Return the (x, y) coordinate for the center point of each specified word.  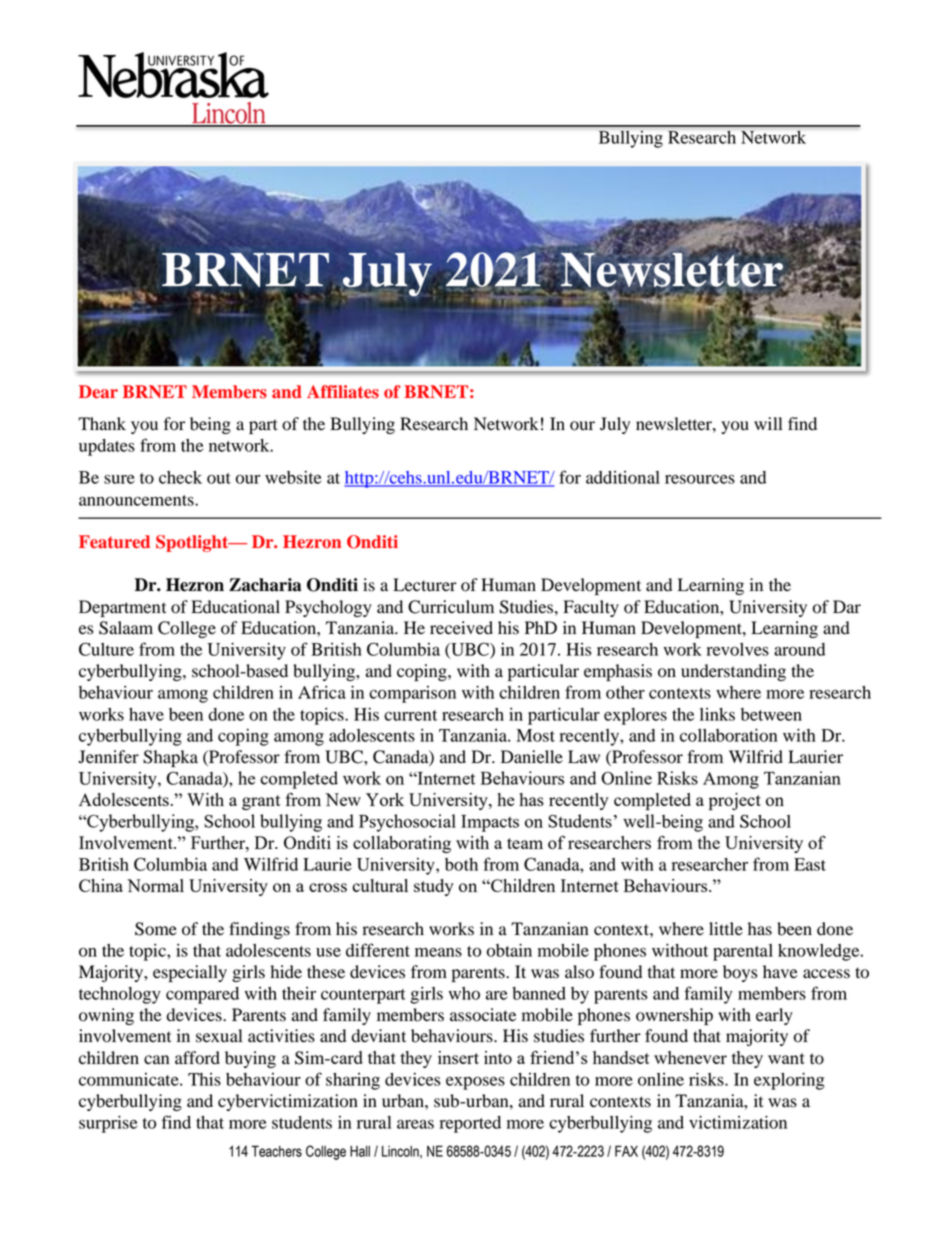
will (768, 423)
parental (743, 952)
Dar (847, 606)
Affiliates (343, 392)
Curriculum (451, 607)
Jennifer (108, 757)
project (735, 802)
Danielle (532, 757)
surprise (108, 1124)
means (438, 952)
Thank (102, 423)
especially (190, 973)
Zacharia (265, 585)
